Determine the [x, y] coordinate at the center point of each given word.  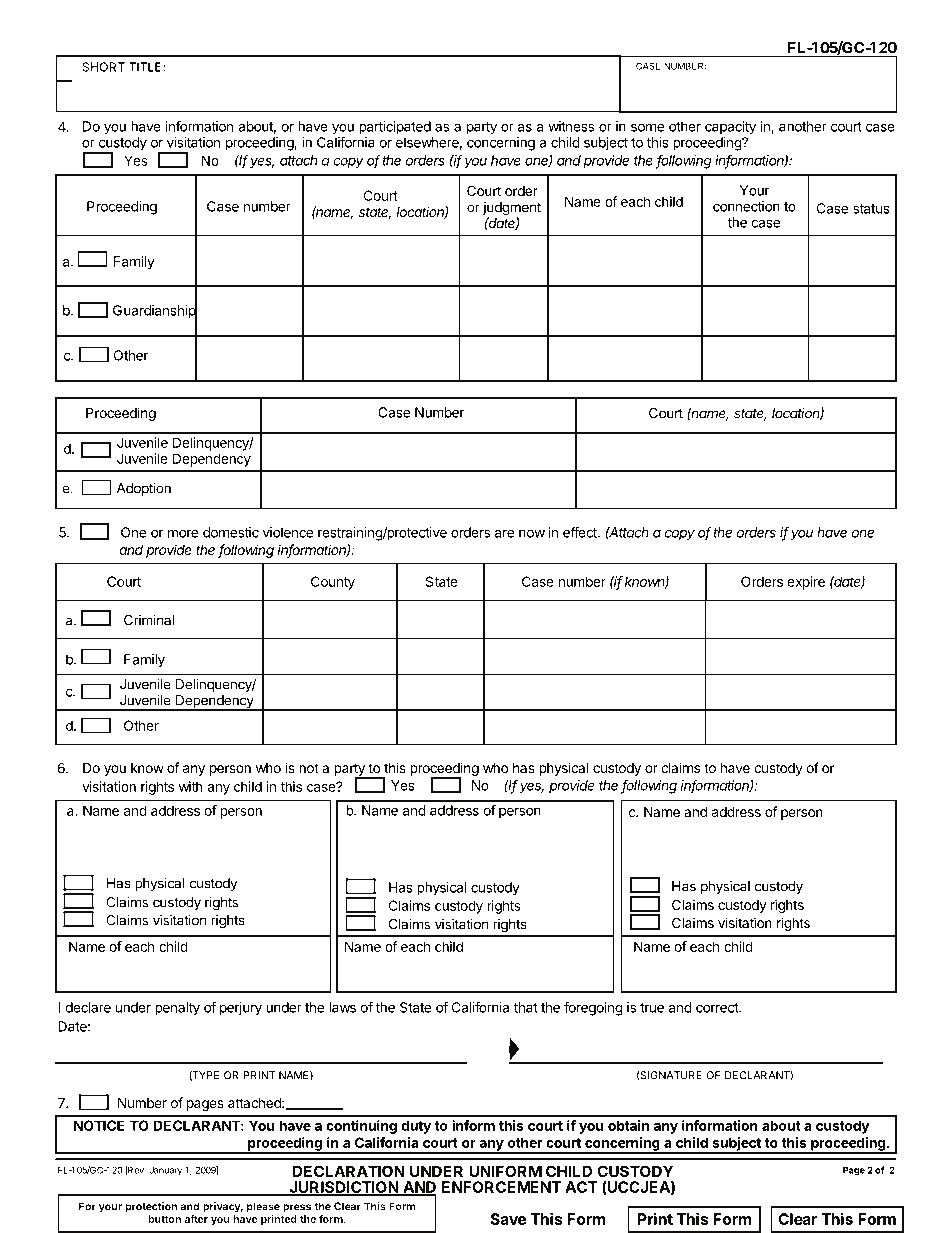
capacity [730, 128]
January [165, 1171]
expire [806, 583]
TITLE [146, 67]
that [526, 1007]
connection [746, 206]
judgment [512, 210]
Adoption [144, 489]
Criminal [149, 620]
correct [718, 1008]
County [333, 583]
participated [395, 128]
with [191, 786]
